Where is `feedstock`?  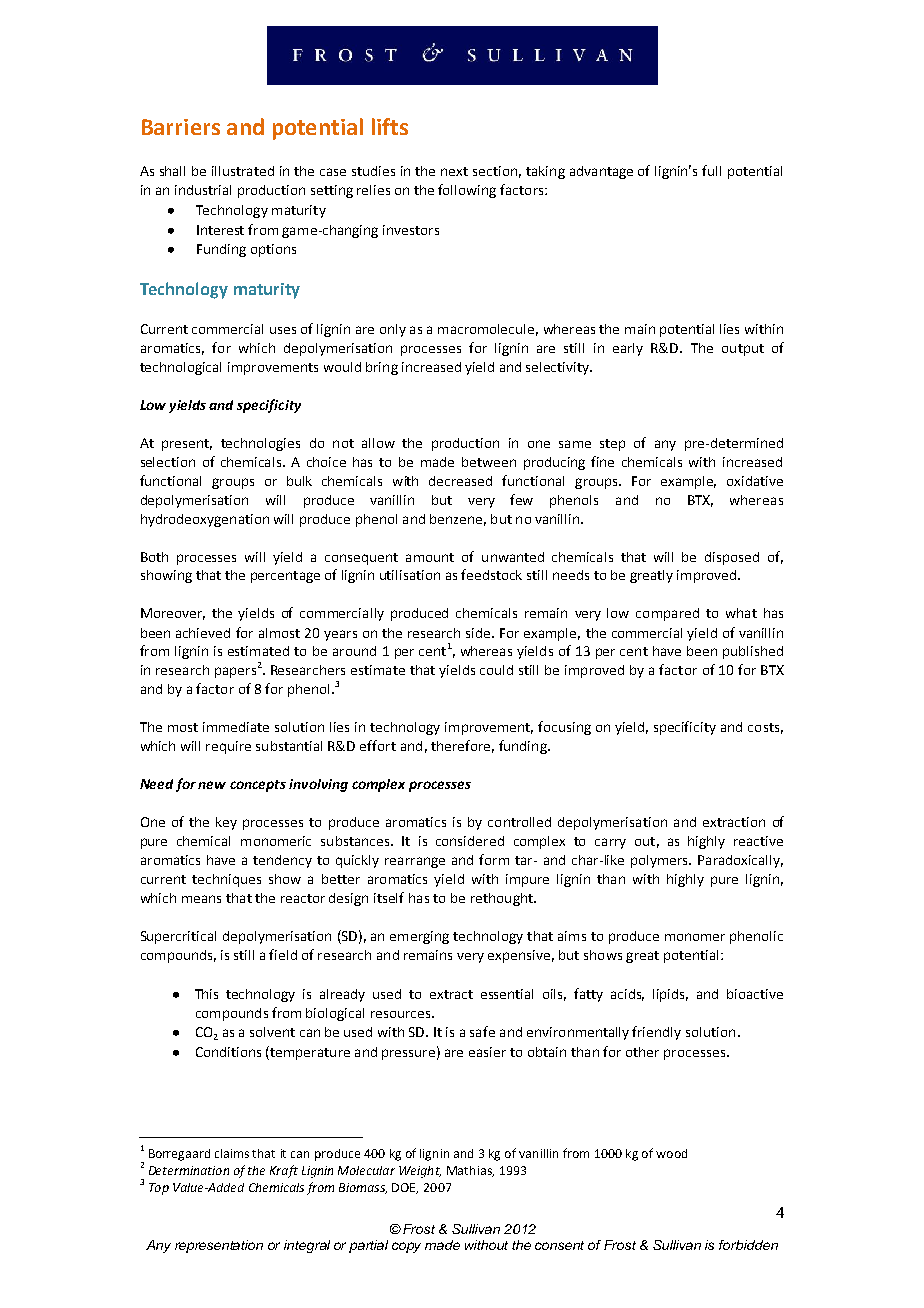
feedstock is located at coordinates (491, 574).
